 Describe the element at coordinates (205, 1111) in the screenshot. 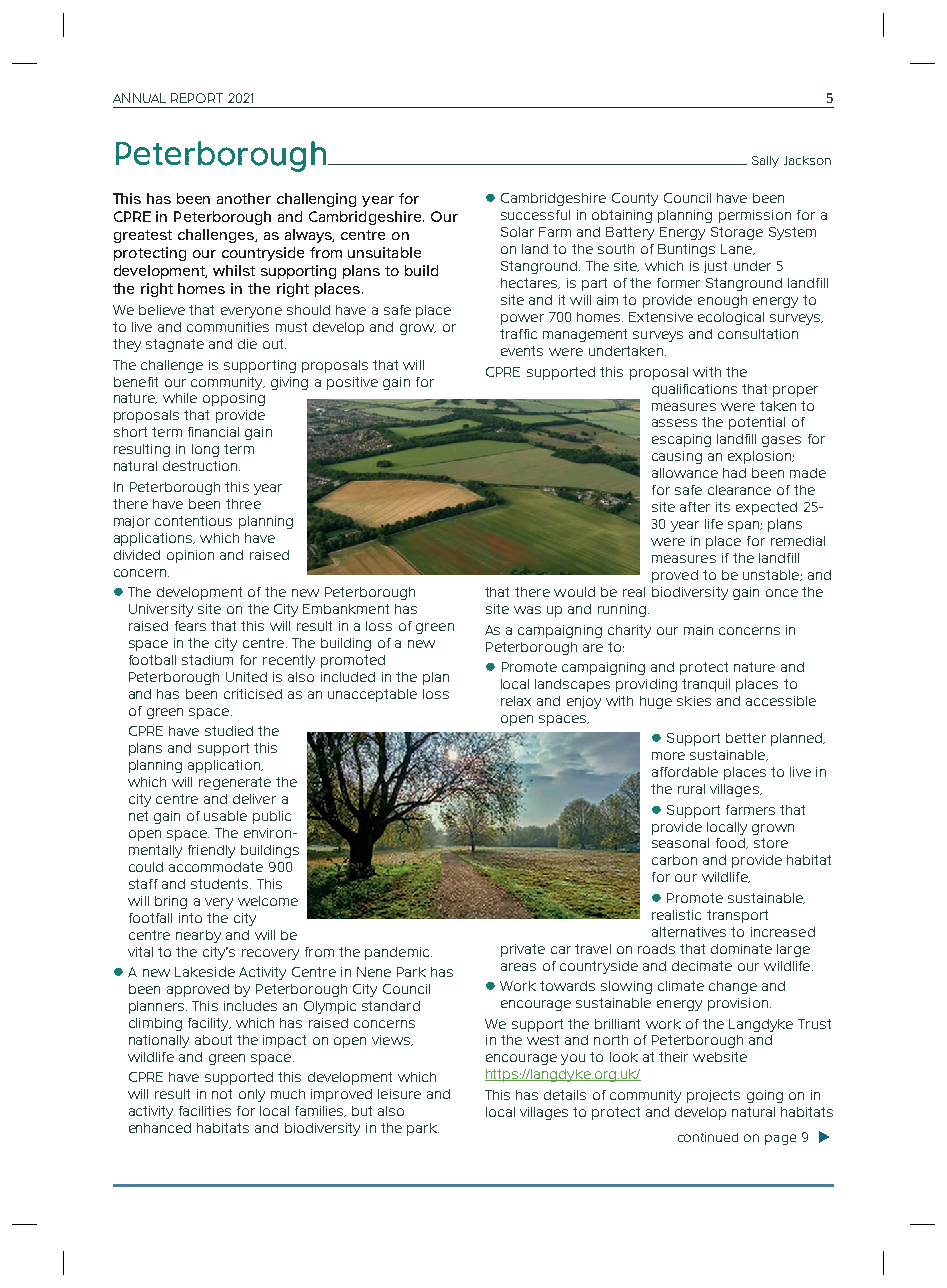

I see `facilities` at that location.
